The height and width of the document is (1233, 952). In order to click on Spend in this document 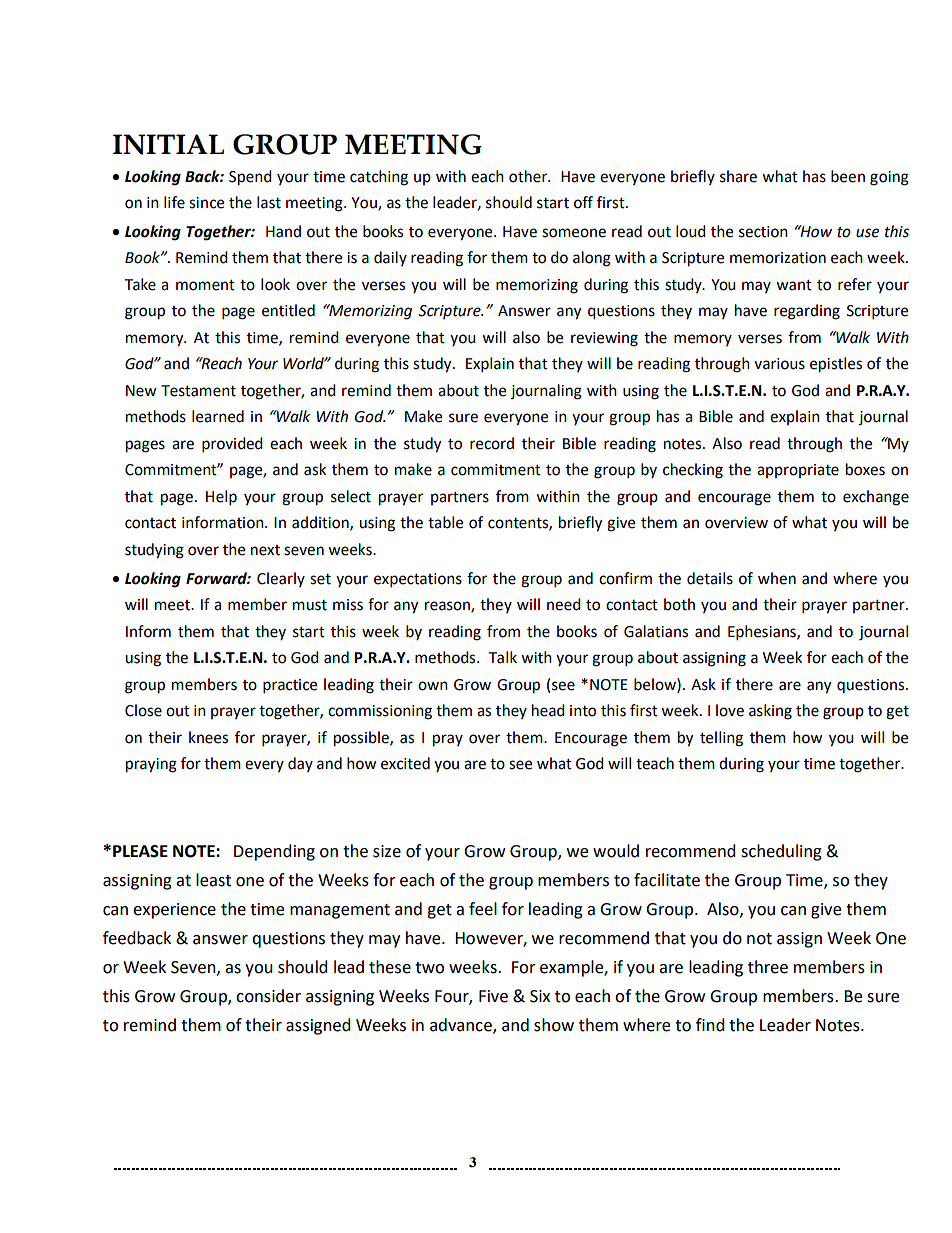, I will do `click(250, 178)`.
